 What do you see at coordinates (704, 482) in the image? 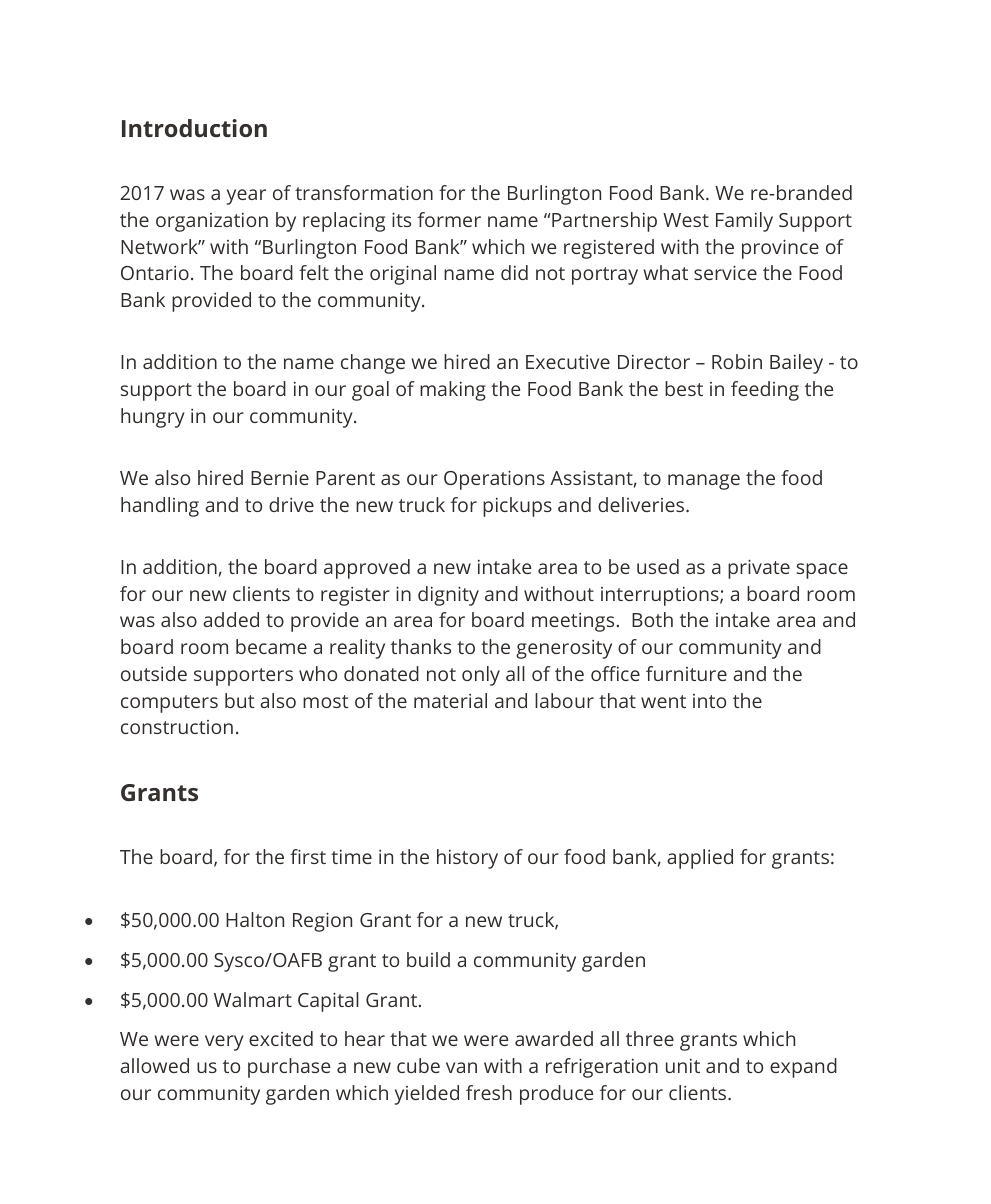
I see `manage` at bounding box center [704, 482].
